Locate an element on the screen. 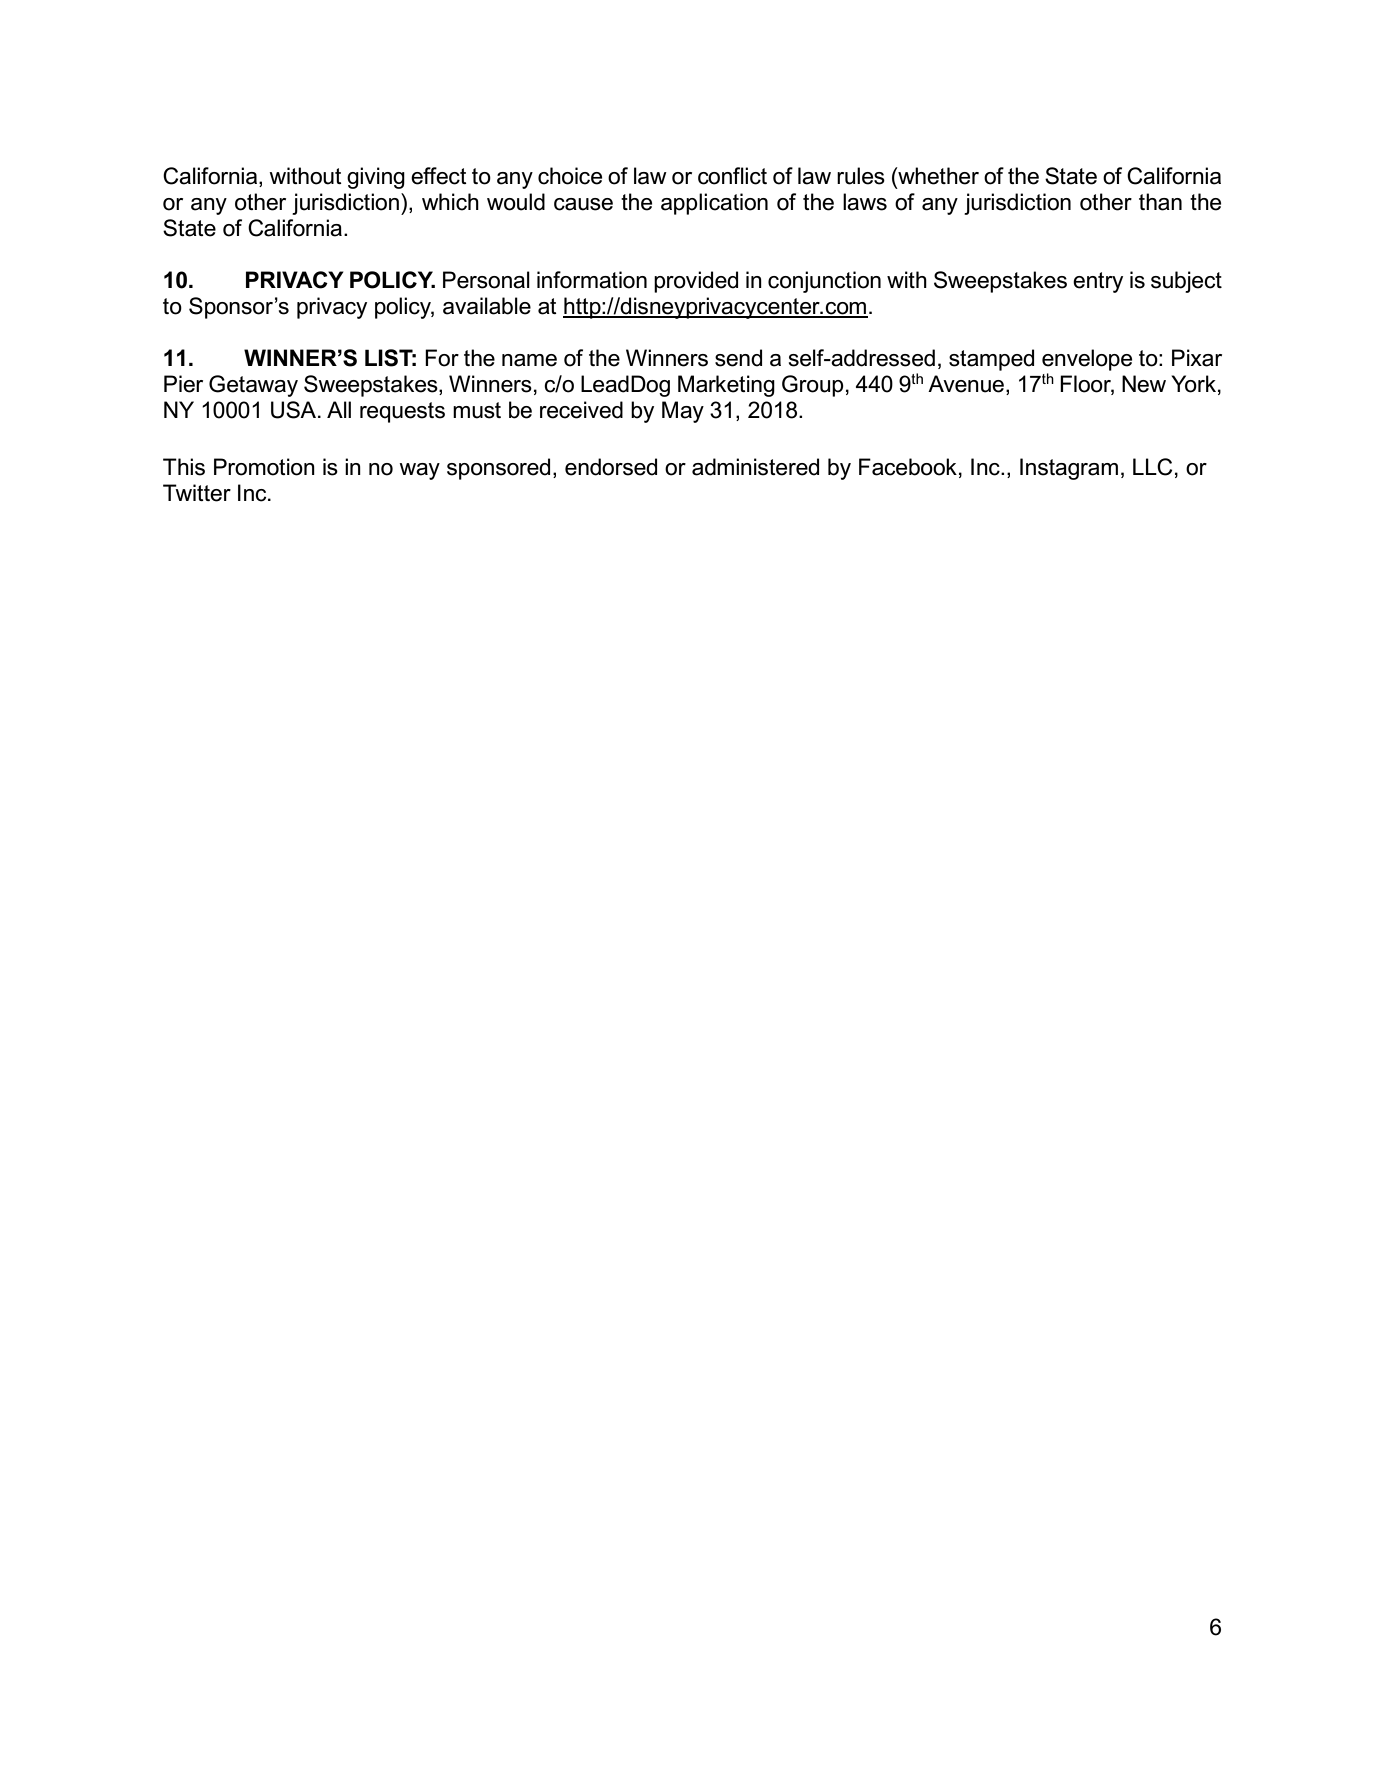 The width and height of the screenshot is (1385, 1792). giving is located at coordinates (376, 178).
